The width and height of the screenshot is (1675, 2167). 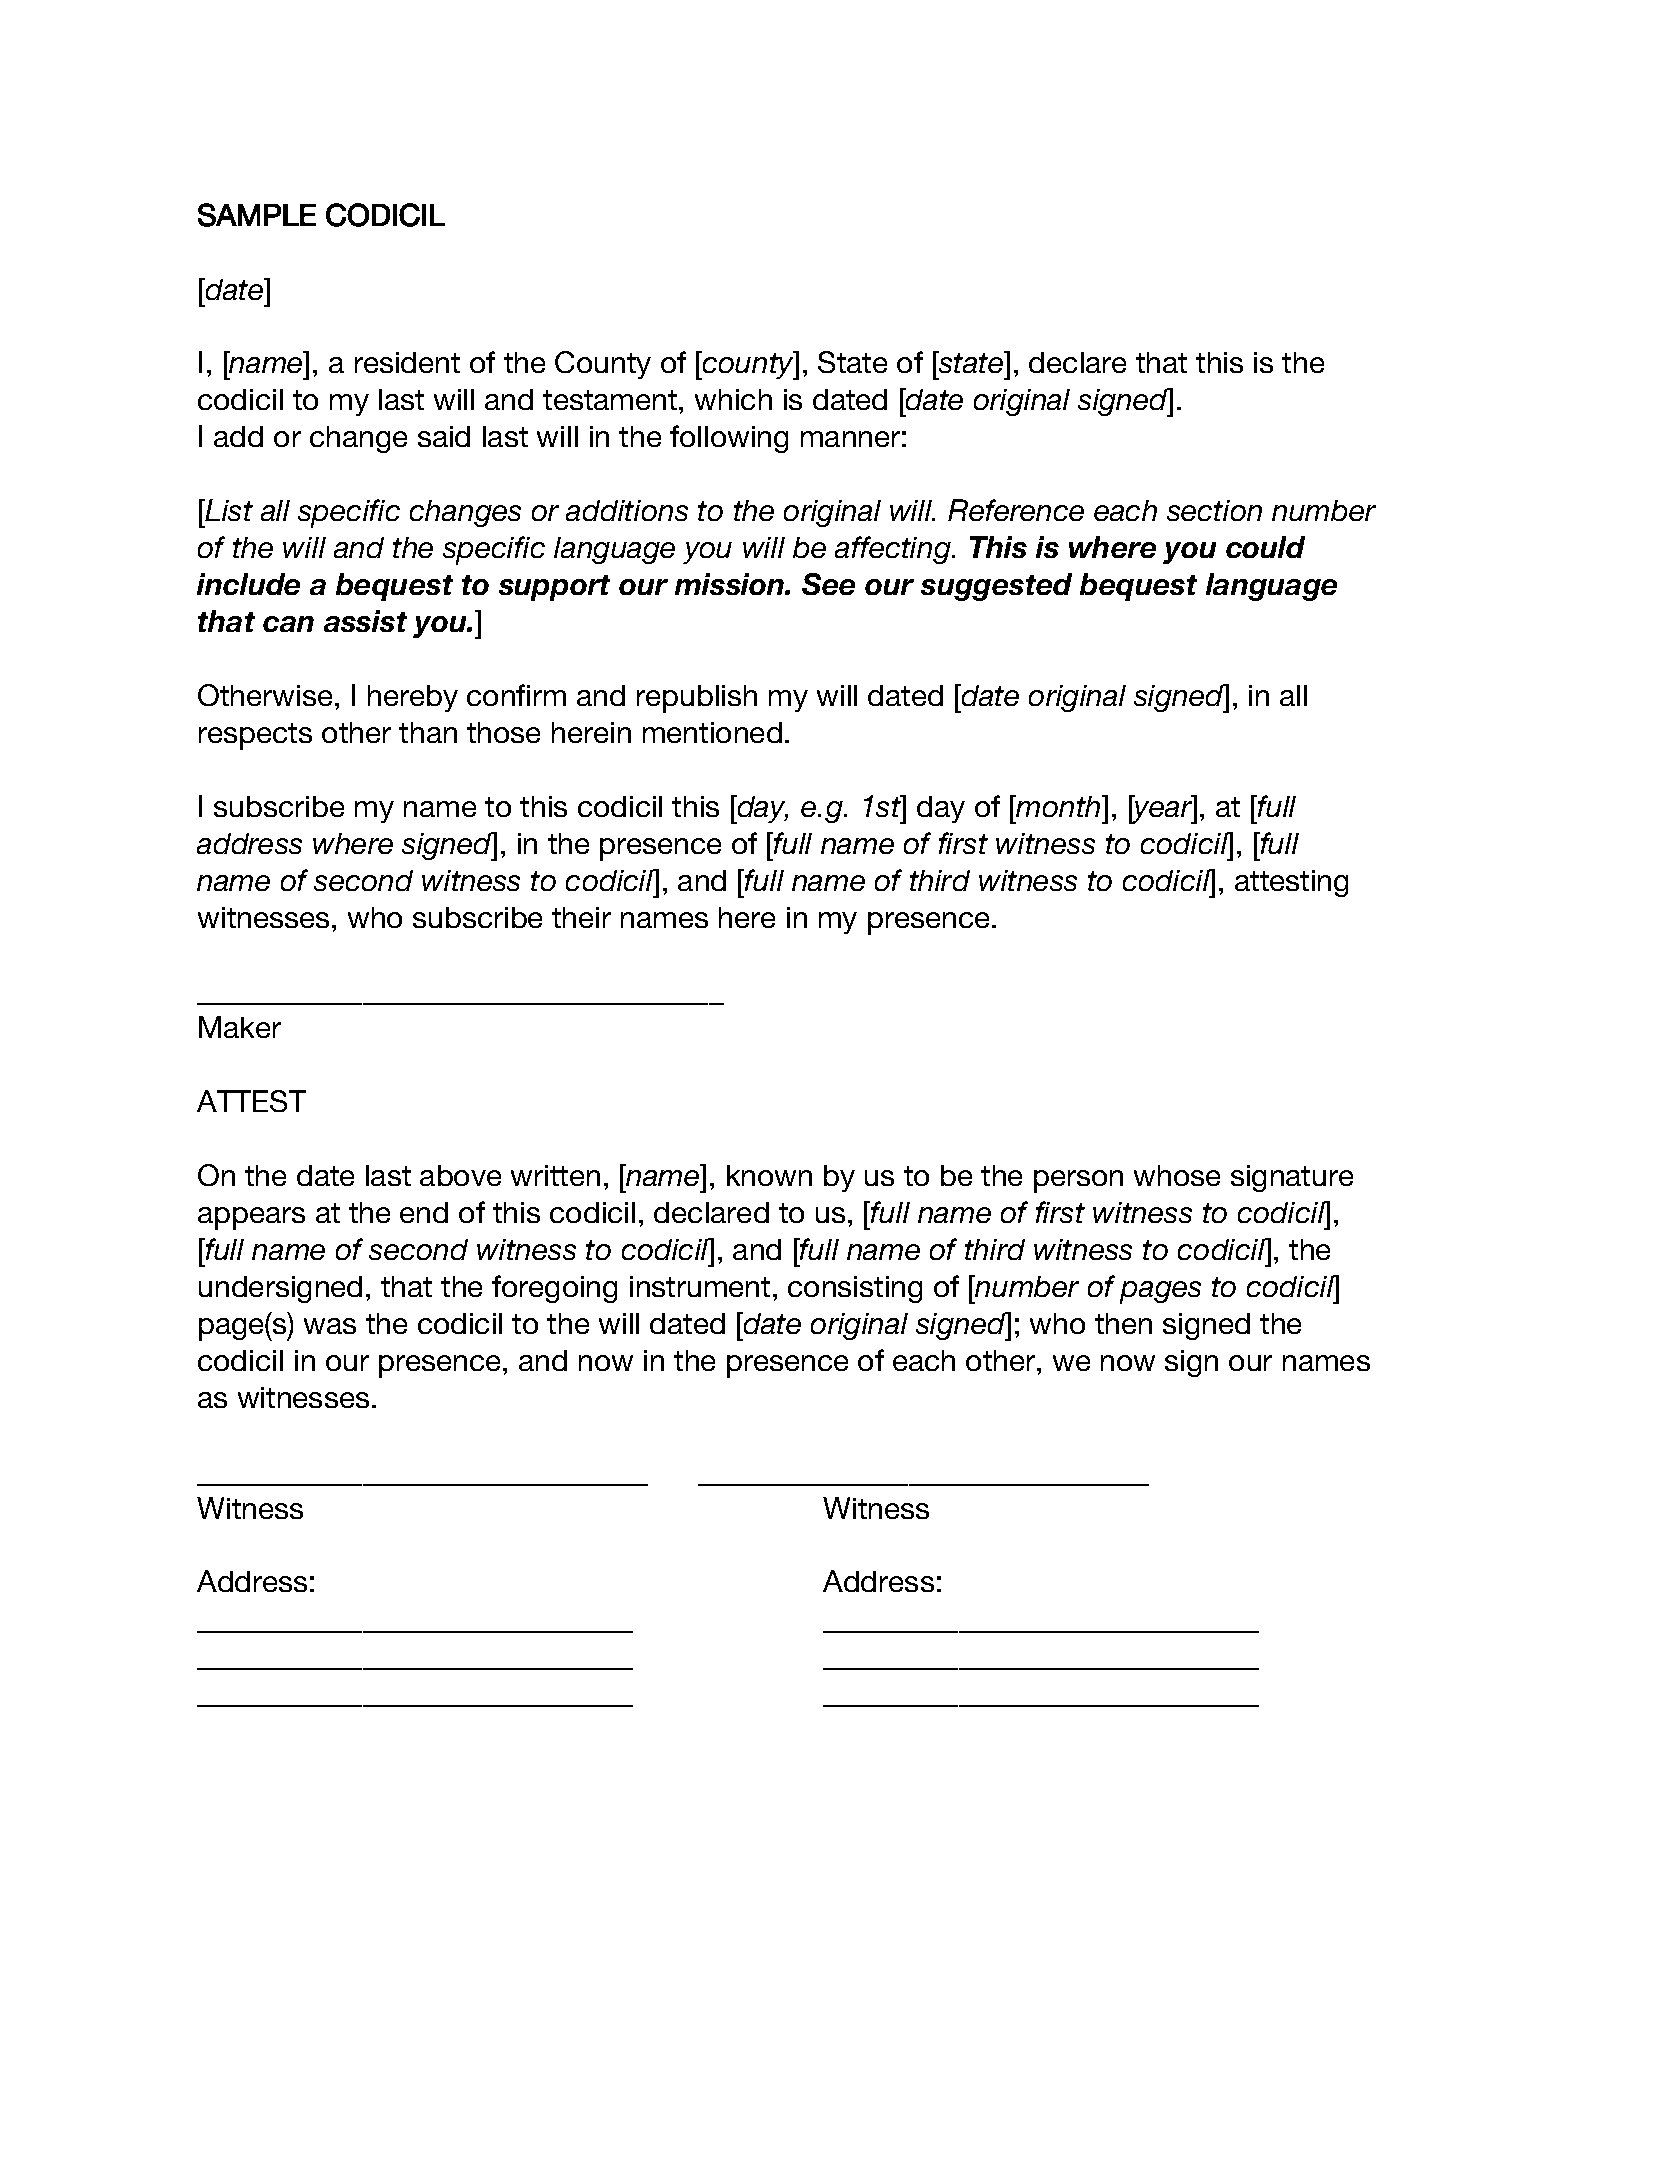 I want to click on was, so click(x=330, y=1326).
